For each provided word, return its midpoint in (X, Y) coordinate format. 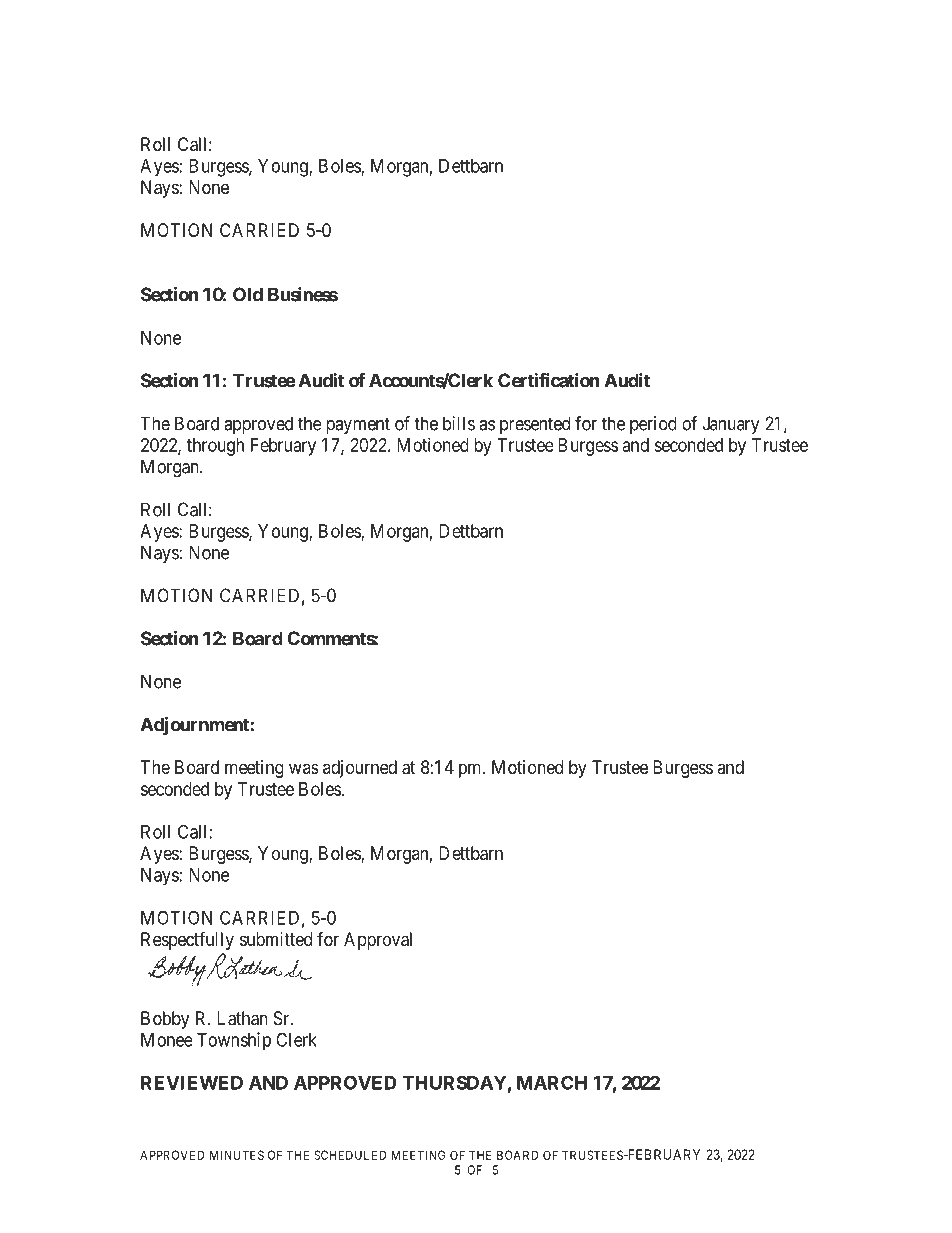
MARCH (552, 1082)
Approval (378, 941)
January (731, 425)
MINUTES (237, 1155)
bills (459, 423)
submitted (276, 939)
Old (248, 294)
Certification (549, 380)
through (215, 447)
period (653, 425)
